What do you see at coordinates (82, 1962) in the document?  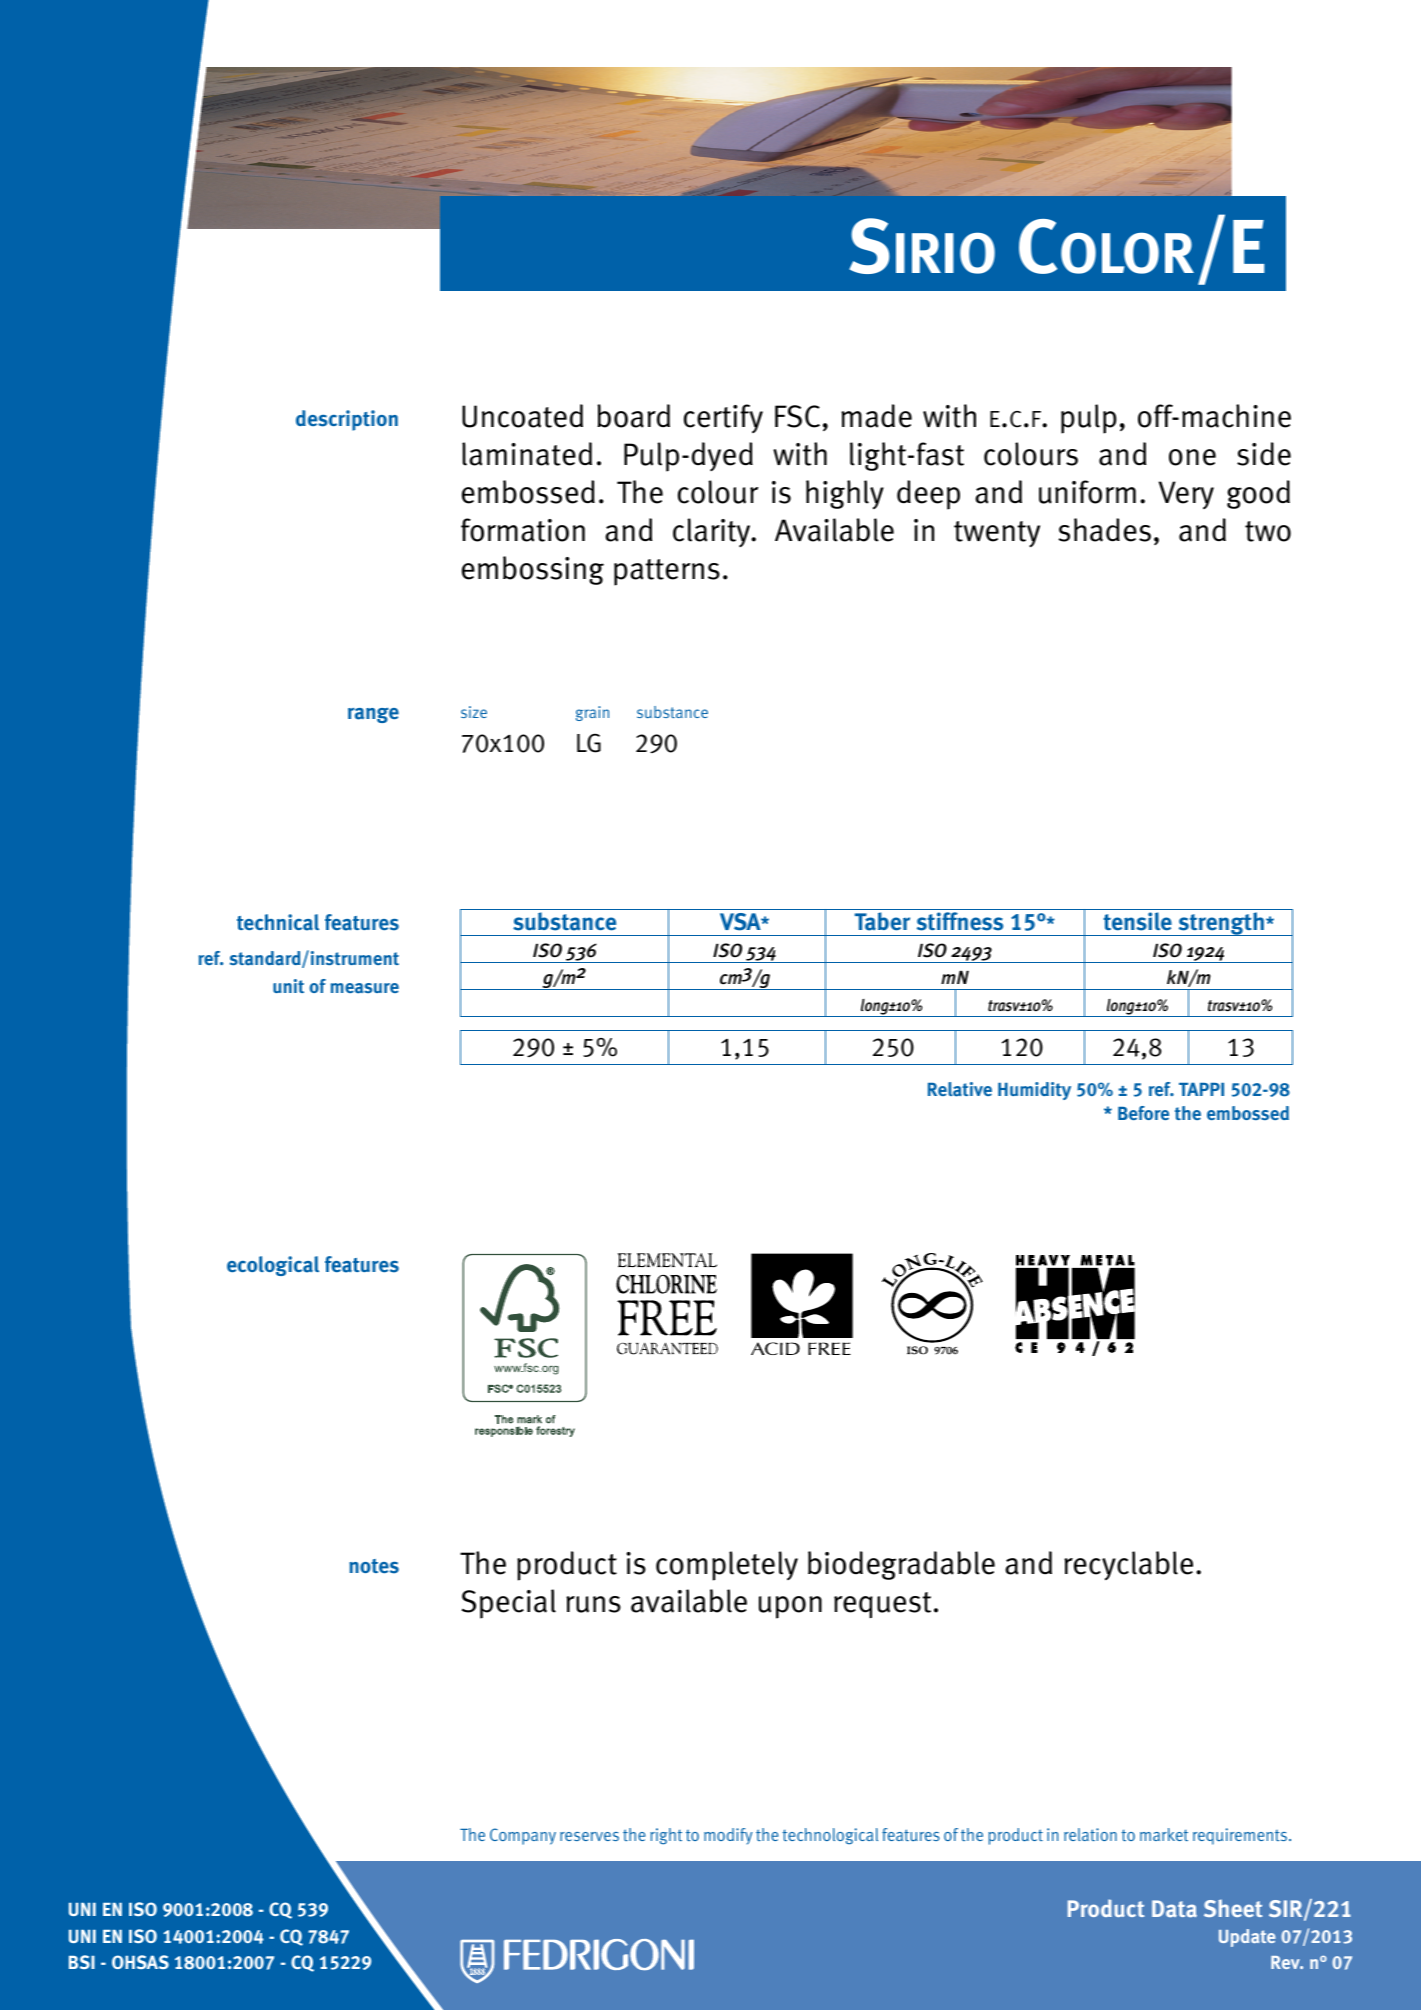 I see `BSI` at bounding box center [82, 1962].
